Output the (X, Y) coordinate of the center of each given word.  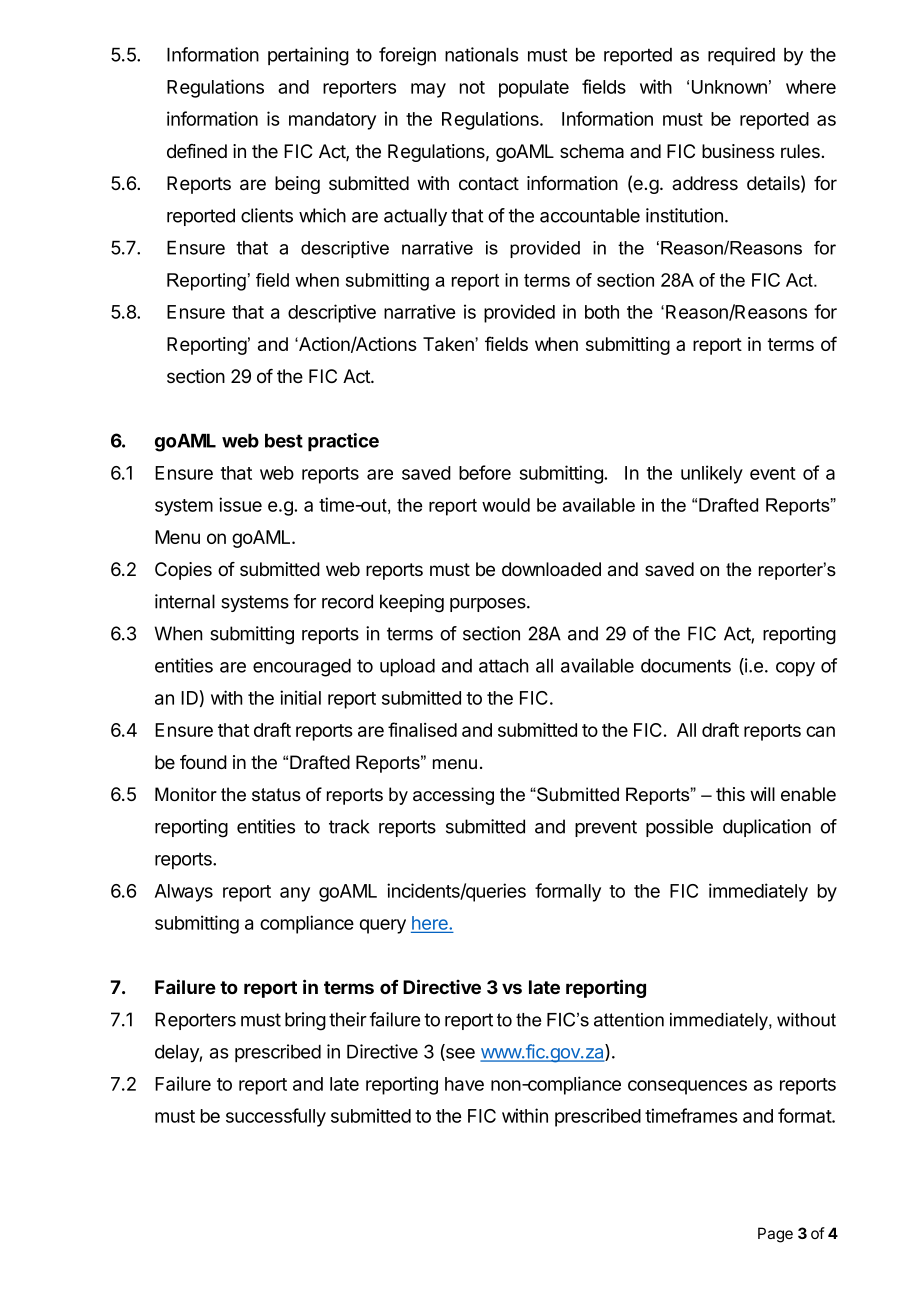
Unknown (729, 87)
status (276, 795)
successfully (276, 1117)
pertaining (308, 56)
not (472, 87)
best (284, 441)
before (485, 472)
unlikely (712, 474)
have (464, 1084)
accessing (453, 796)
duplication (767, 828)
